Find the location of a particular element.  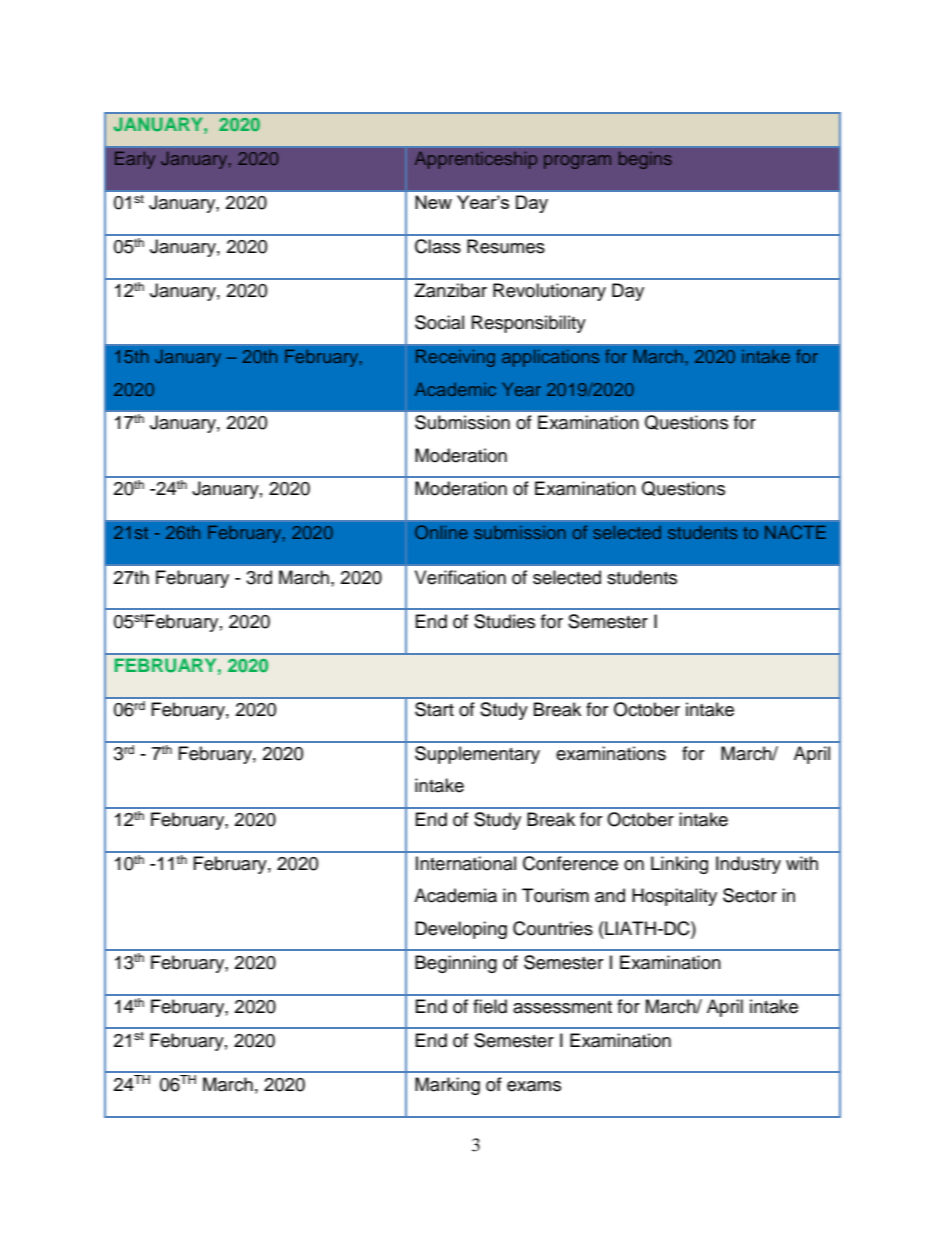

Academic is located at coordinates (455, 389).
